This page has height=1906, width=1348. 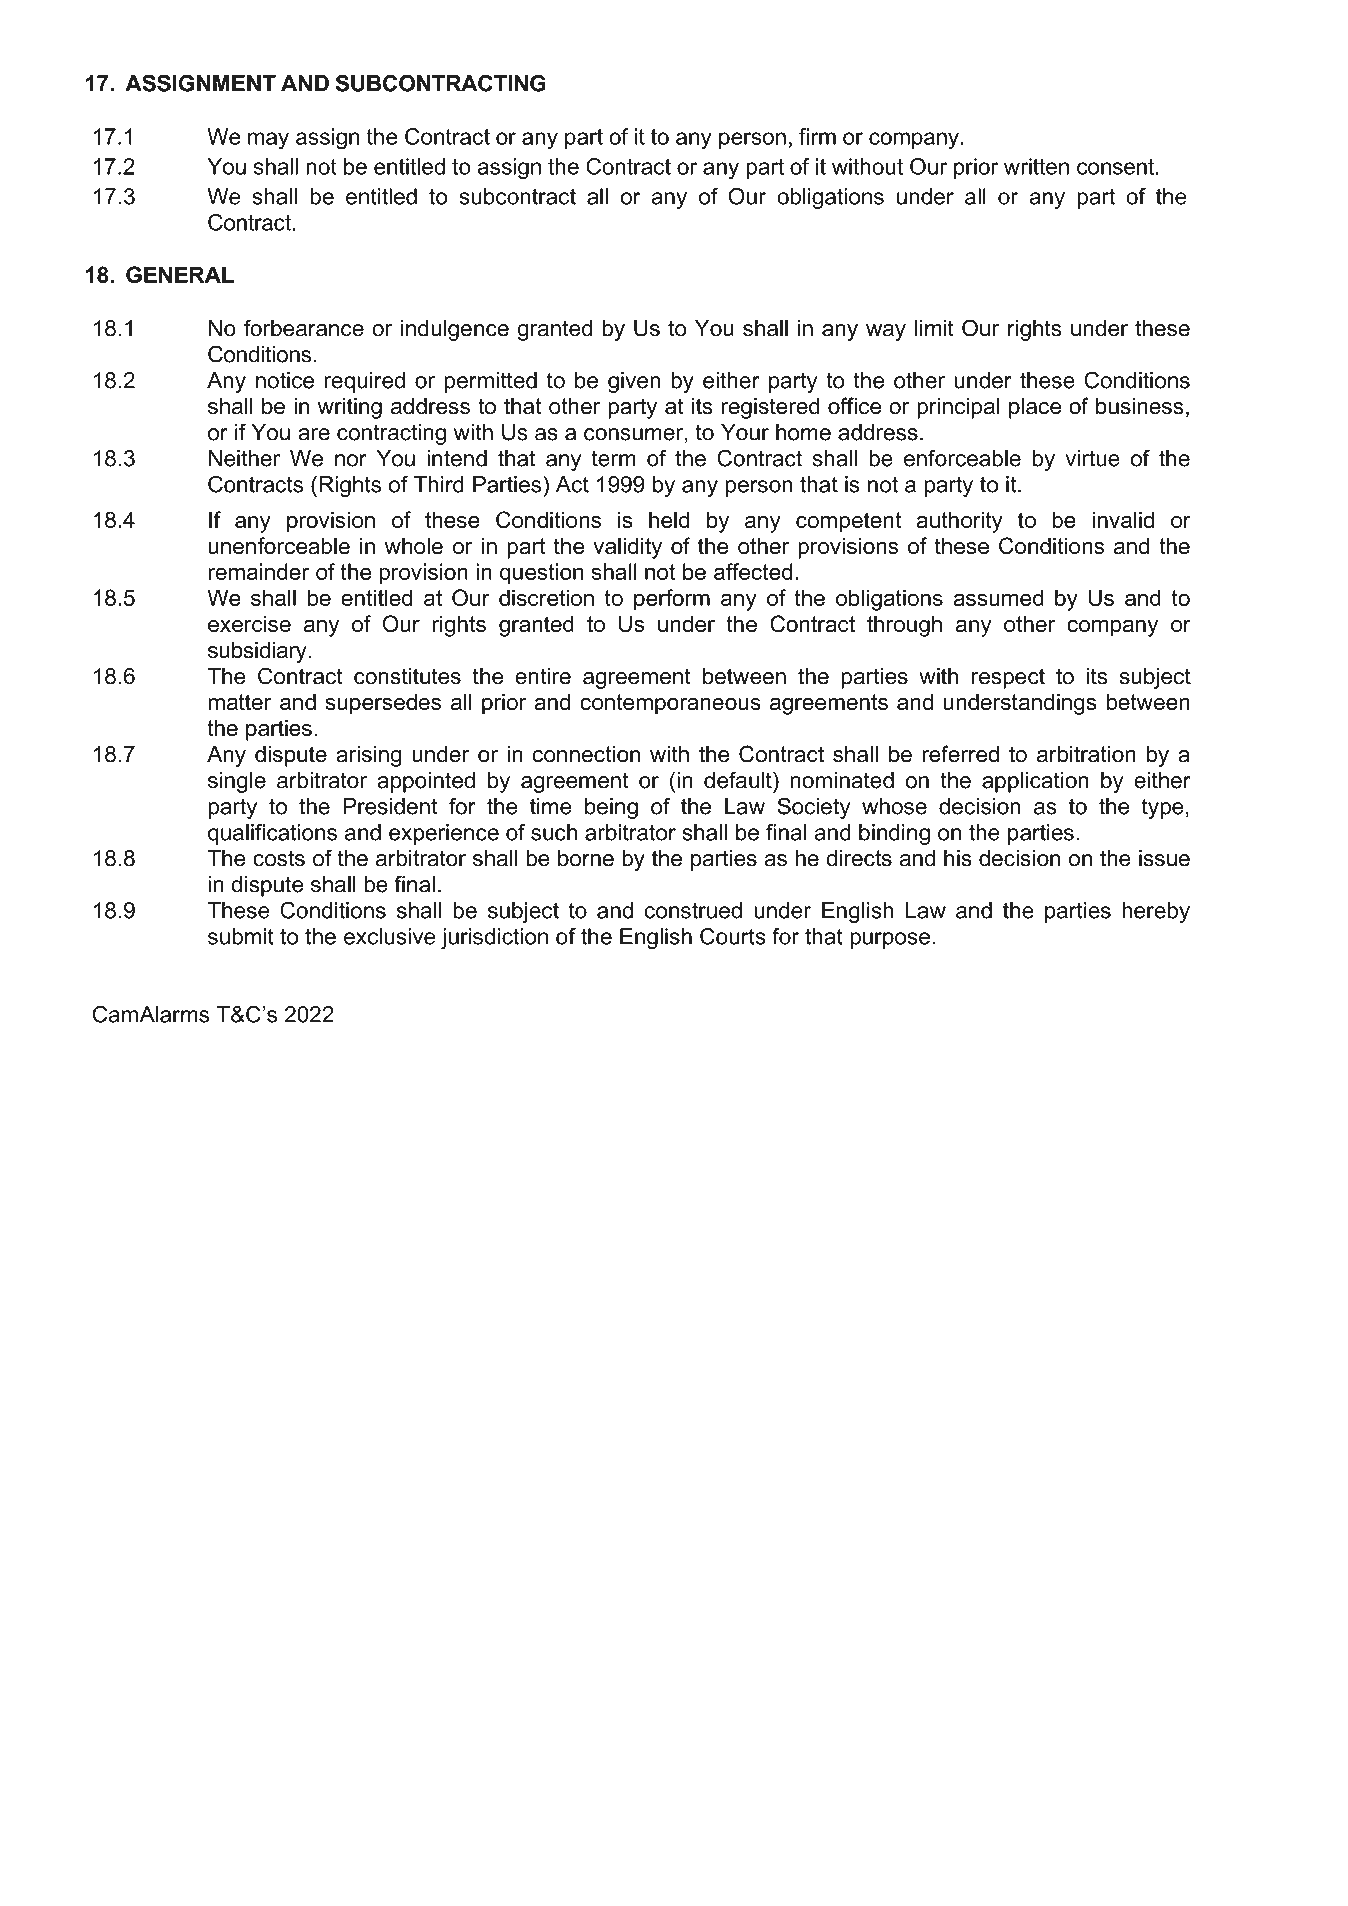 What do you see at coordinates (268, 141) in the page?
I see `may` at bounding box center [268, 141].
